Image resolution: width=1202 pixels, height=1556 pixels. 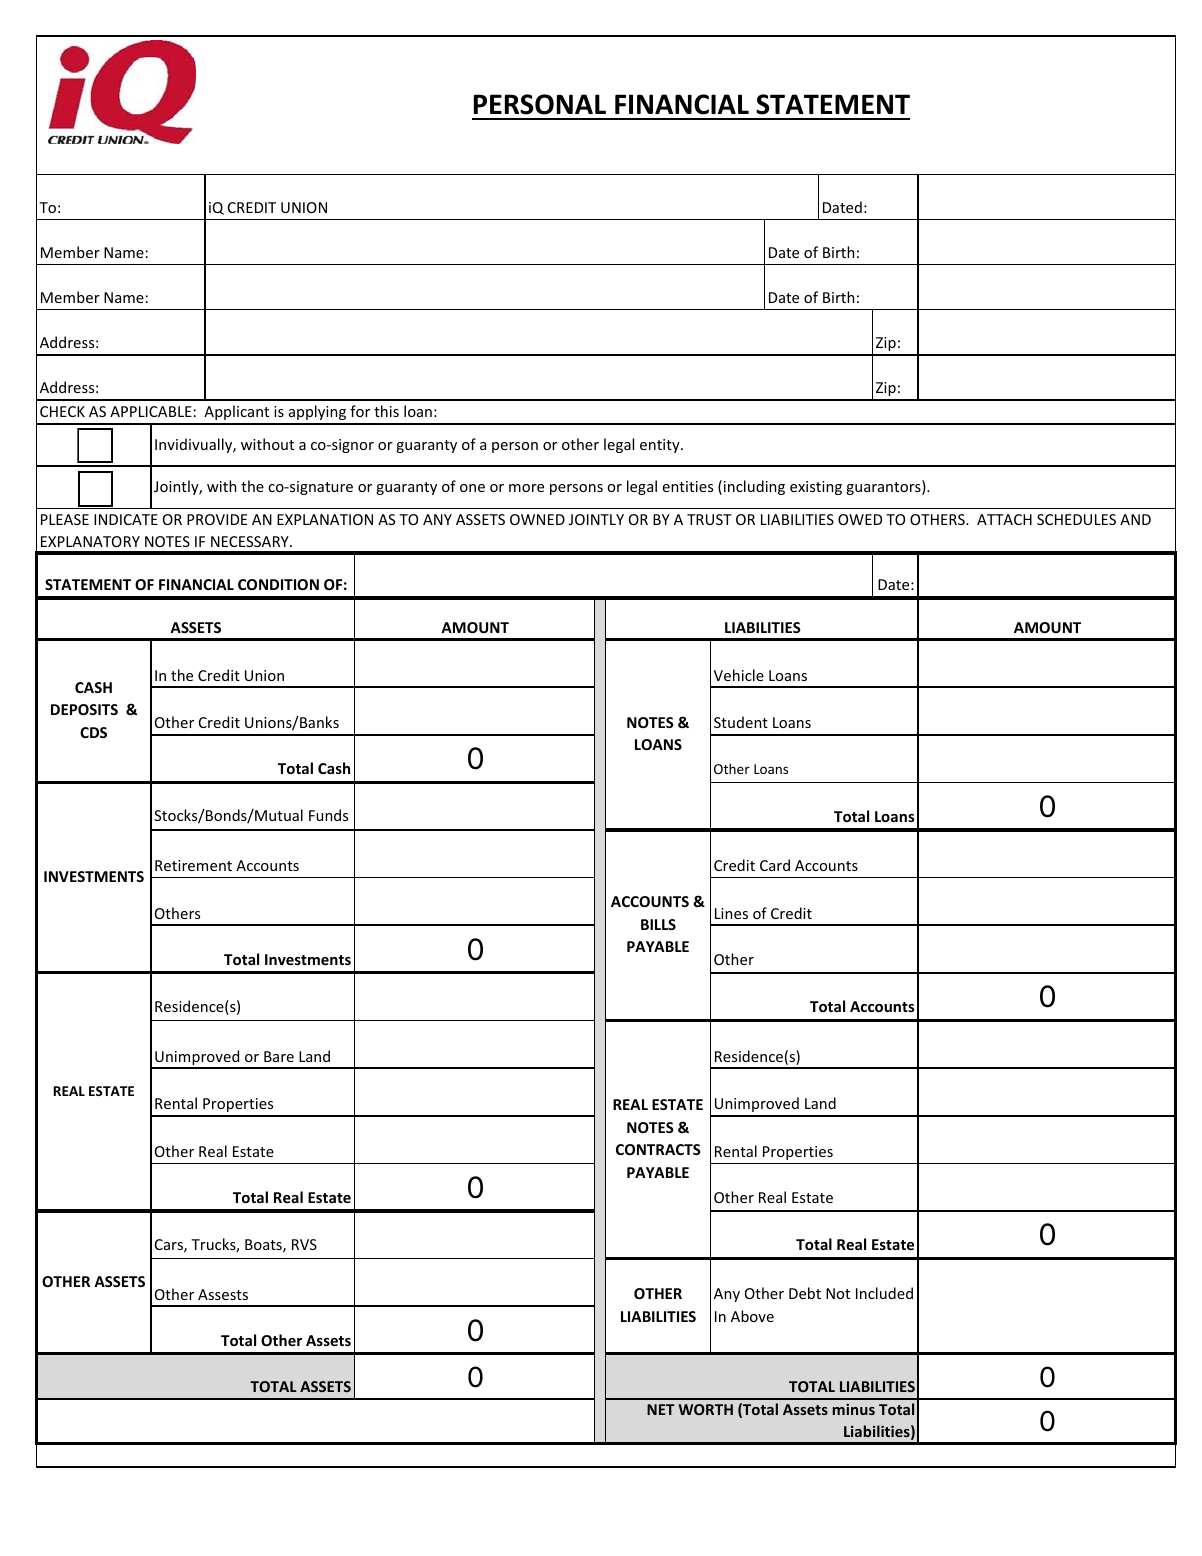 What do you see at coordinates (661, 446) in the image?
I see `entity` at bounding box center [661, 446].
